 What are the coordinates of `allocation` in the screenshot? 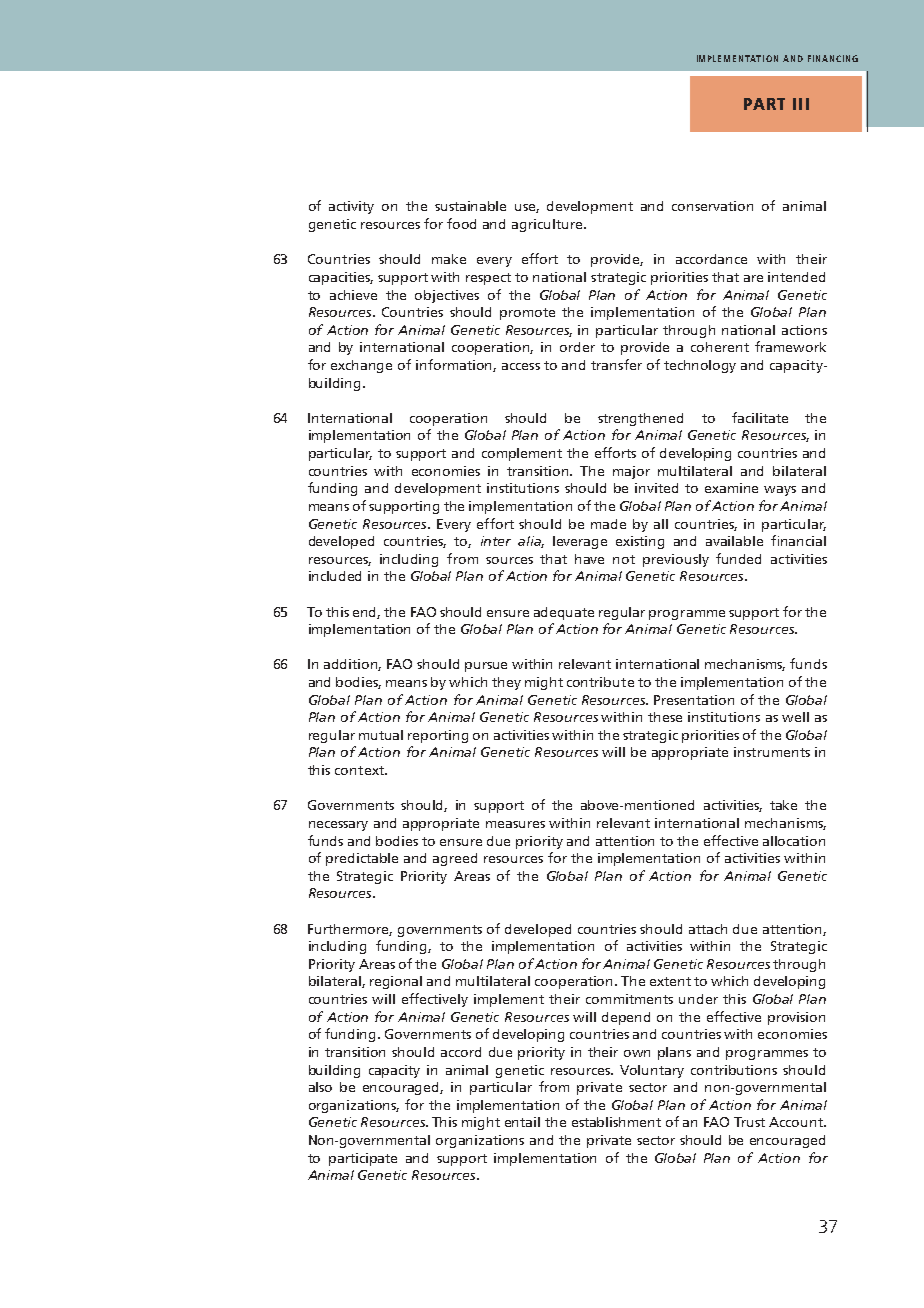 It's located at (794, 841).
